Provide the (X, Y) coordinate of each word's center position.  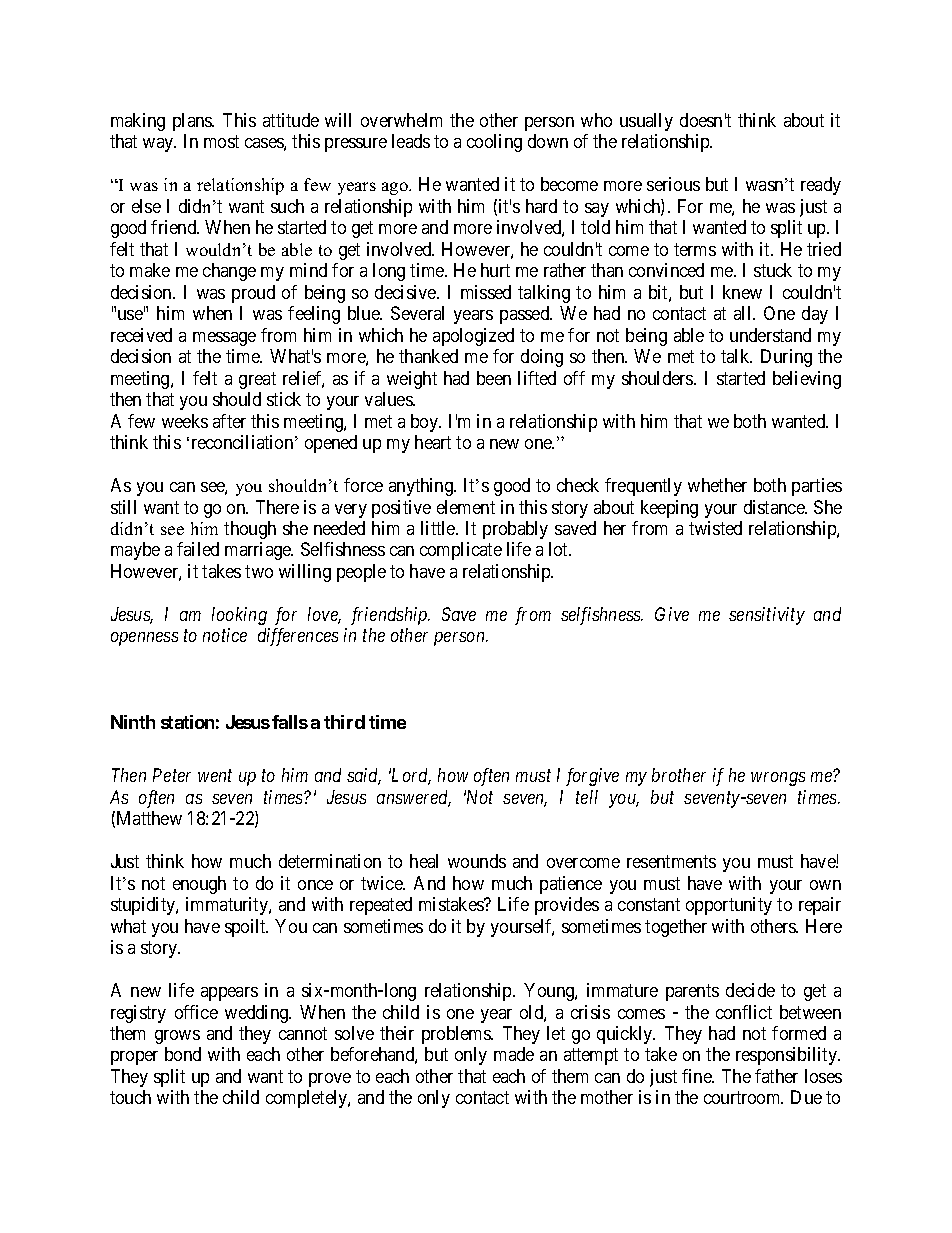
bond (183, 1054)
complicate (461, 551)
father (776, 1076)
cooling (494, 143)
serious (673, 184)
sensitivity (767, 616)
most (221, 141)
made (514, 1054)
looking (239, 616)
